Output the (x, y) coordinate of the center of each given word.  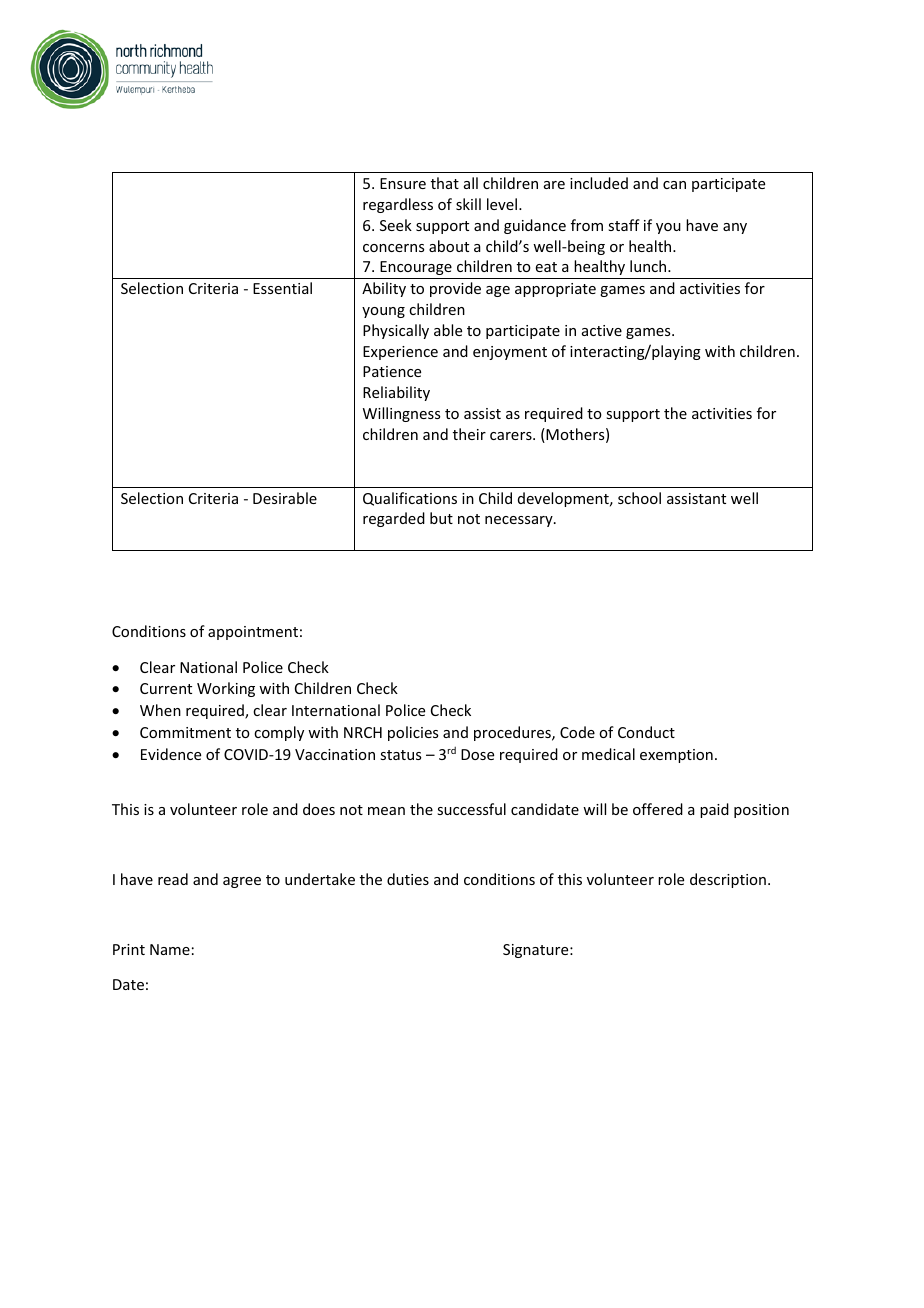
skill (468, 204)
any (735, 228)
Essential (282, 288)
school (639, 498)
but (441, 518)
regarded (394, 519)
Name (170, 949)
